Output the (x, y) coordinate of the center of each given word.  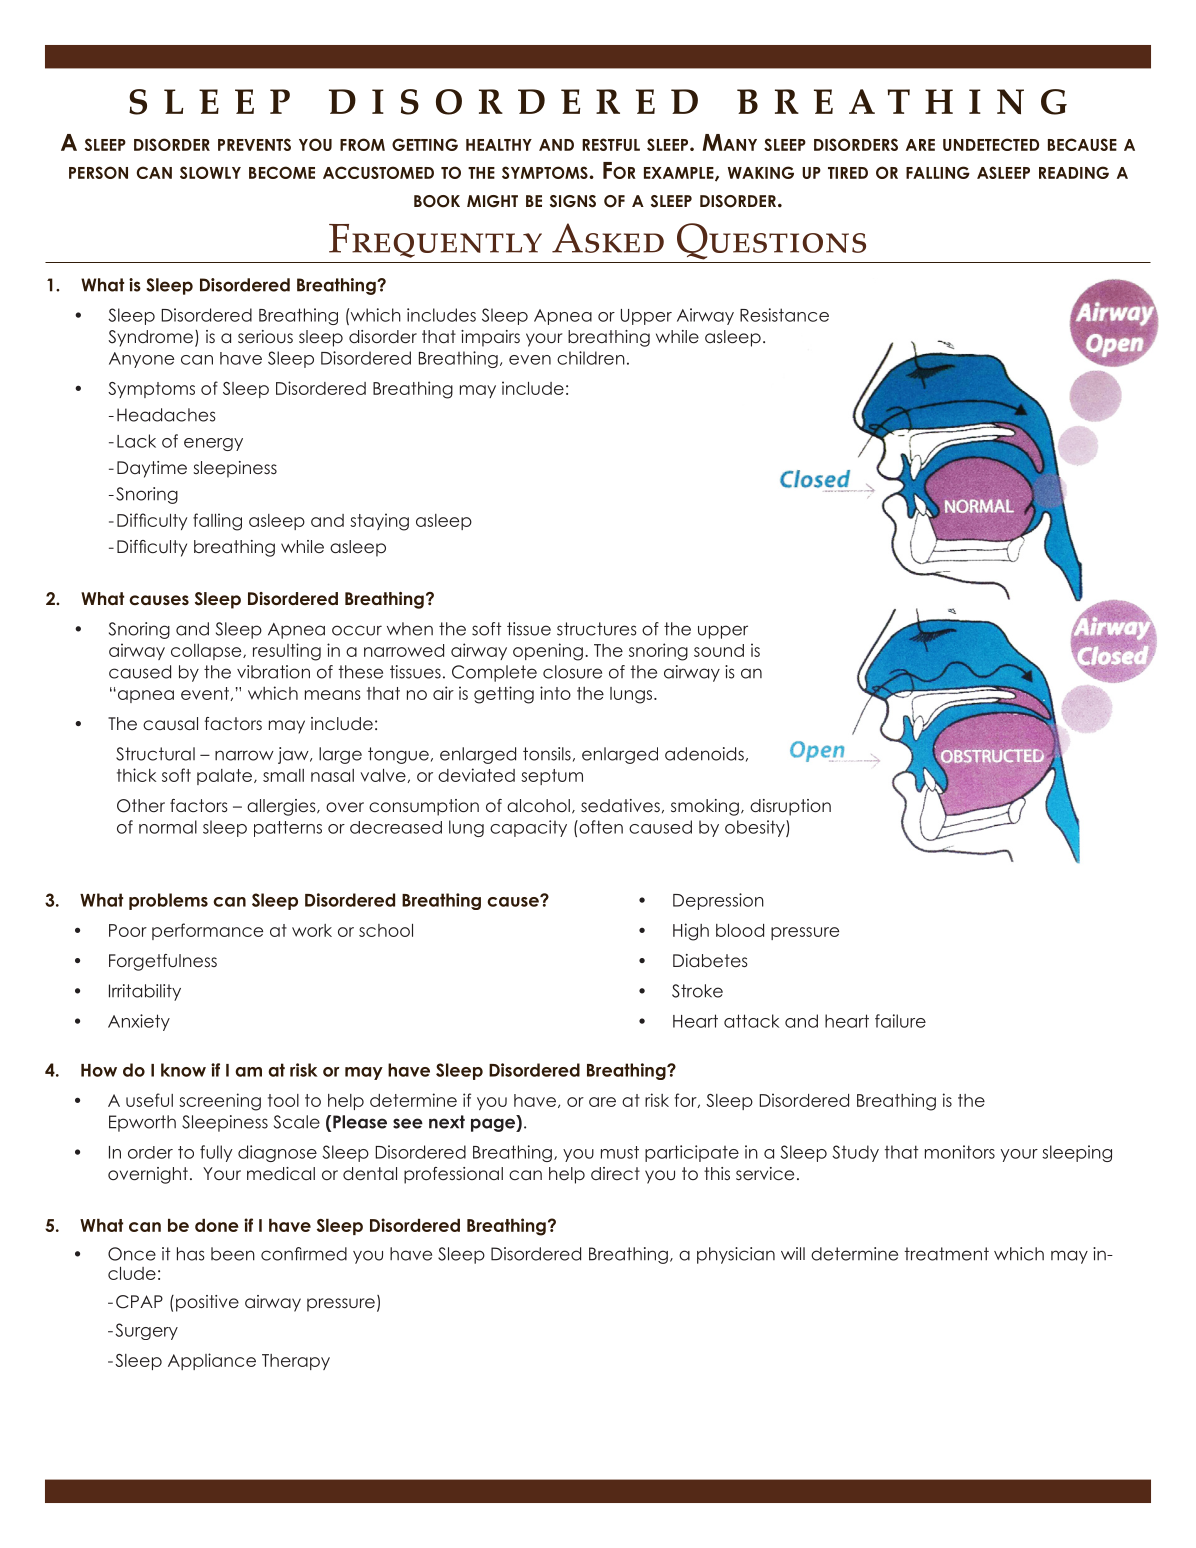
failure (900, 1021)
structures (597, 629)
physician (736, 1255)
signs (573, 201)
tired (848, 173)
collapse (207, 652)
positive (207, 1303)
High (691, 932)
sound (719, 650)
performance (207, 931)
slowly (210, 172)
